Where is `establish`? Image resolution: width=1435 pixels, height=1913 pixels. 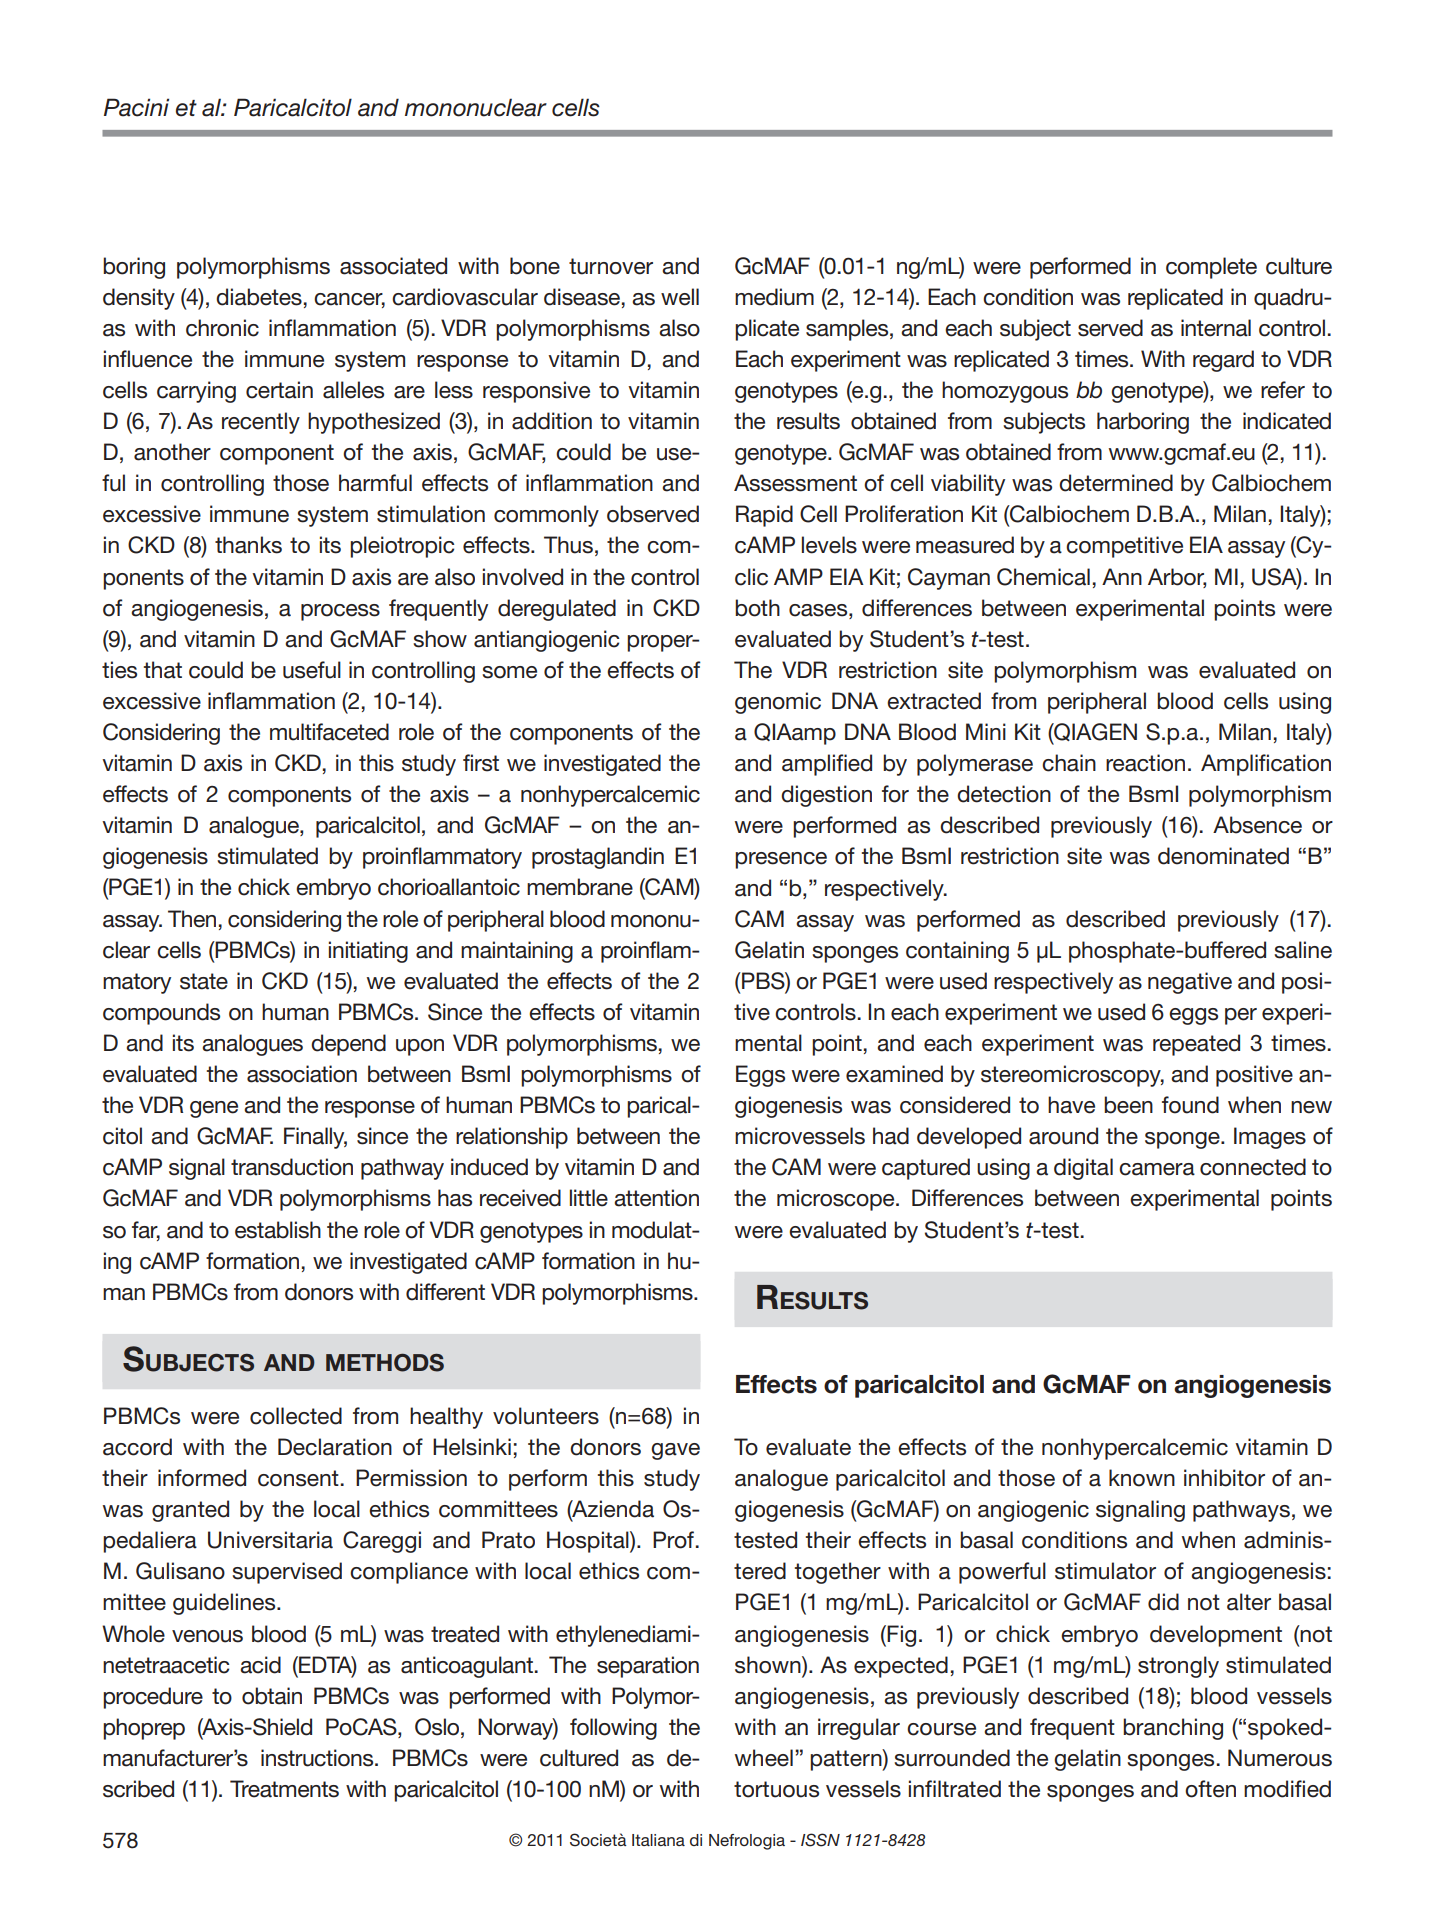
establish is located at coordinates (278, 1230).
